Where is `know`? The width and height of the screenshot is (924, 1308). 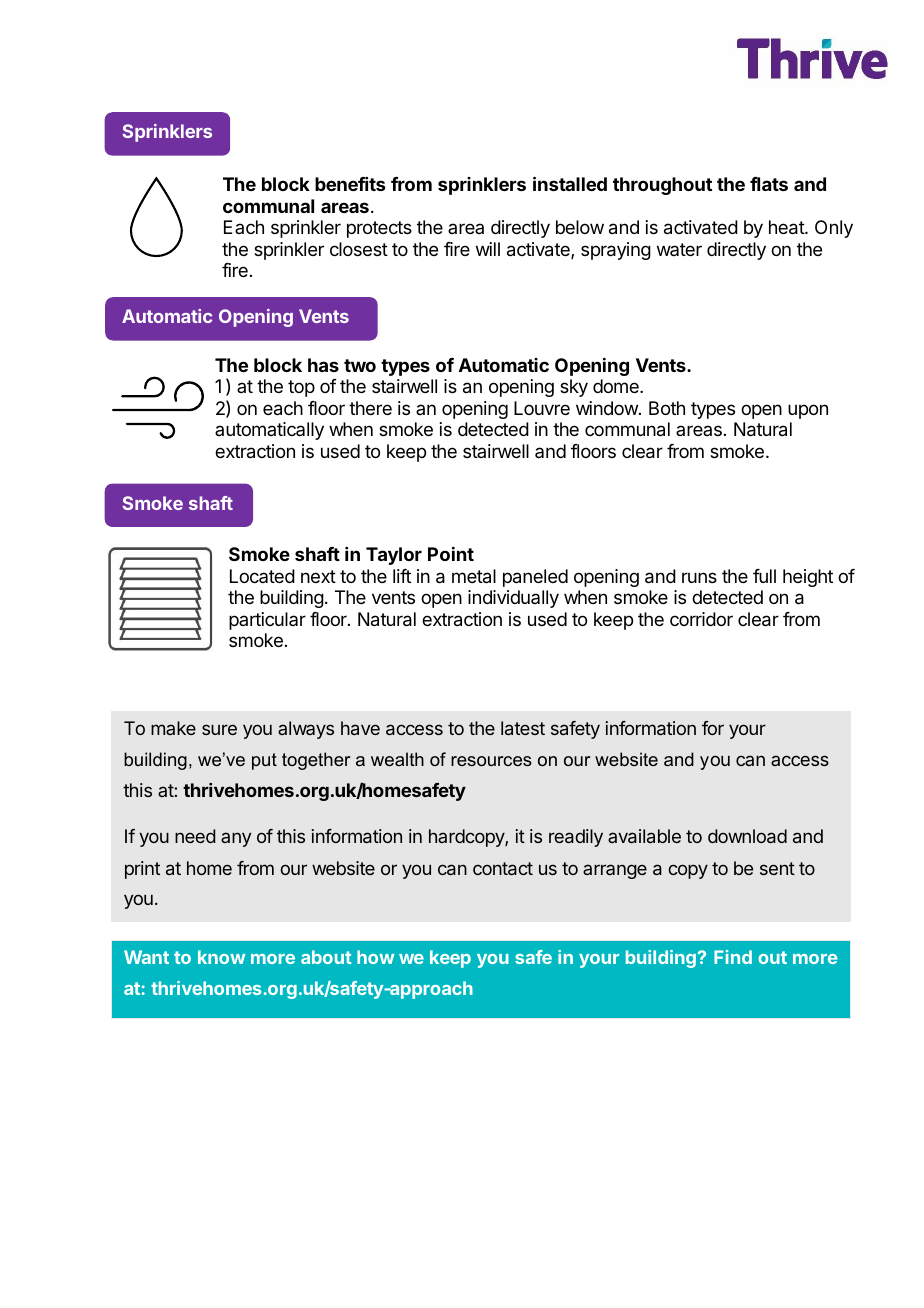 know is located at coordinates (221, 957).
